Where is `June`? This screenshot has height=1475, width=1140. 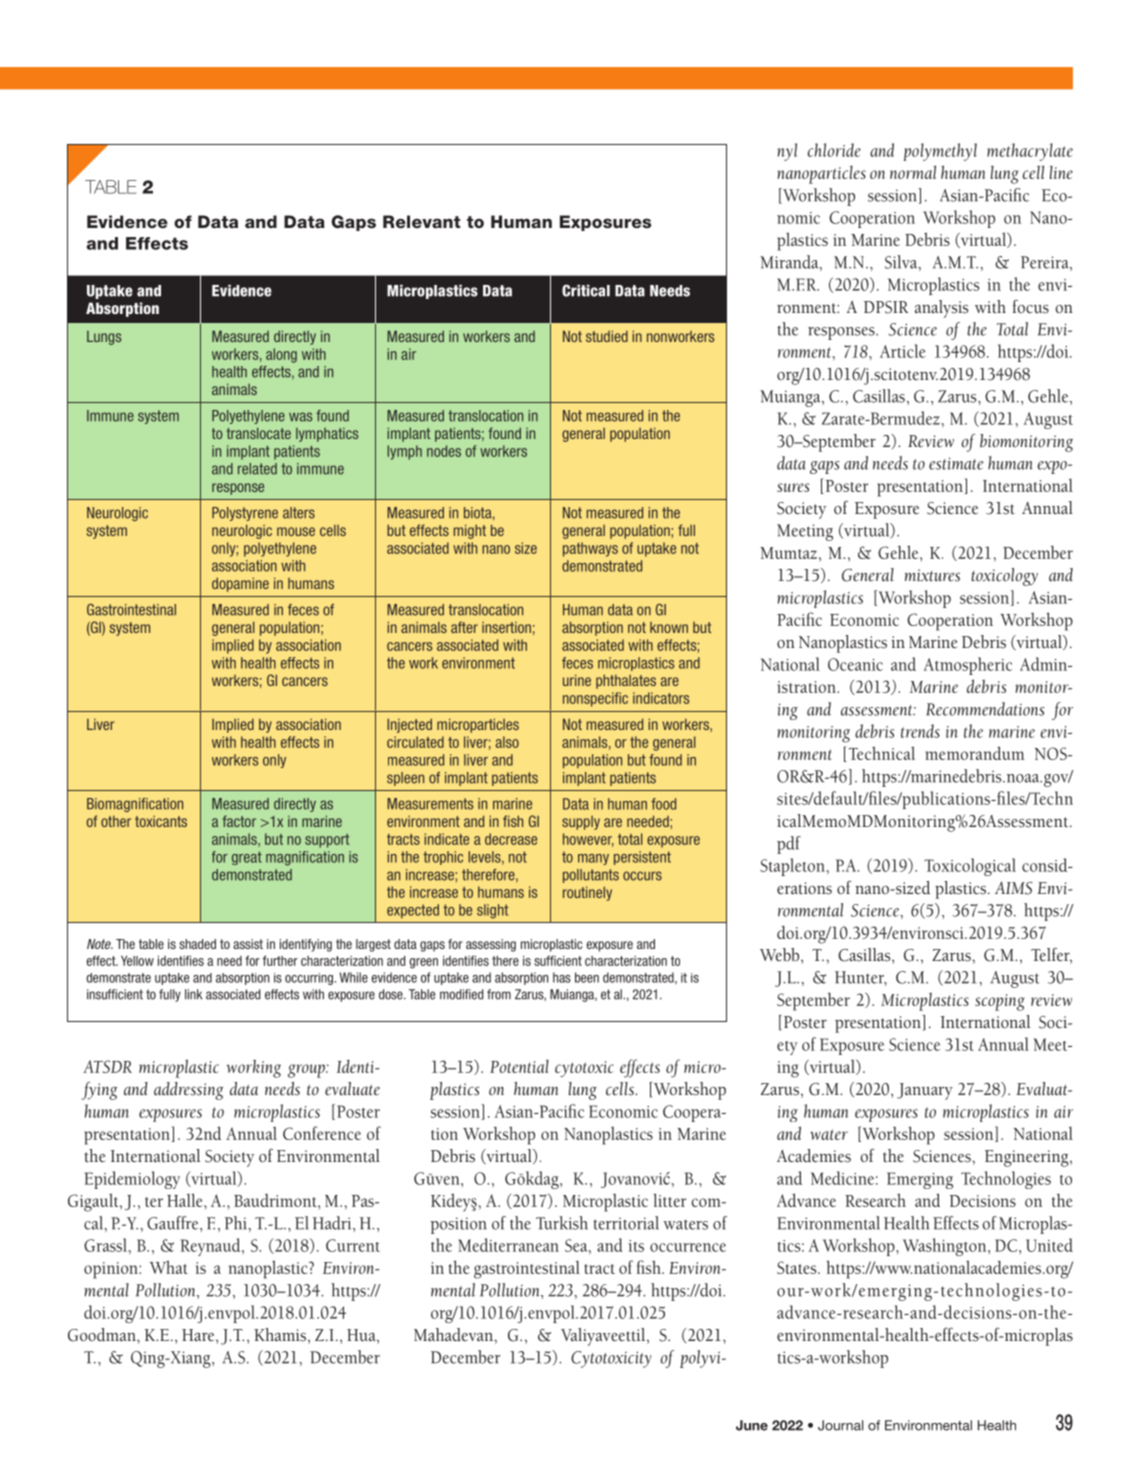
June is located at coordinates (752, 1425).
